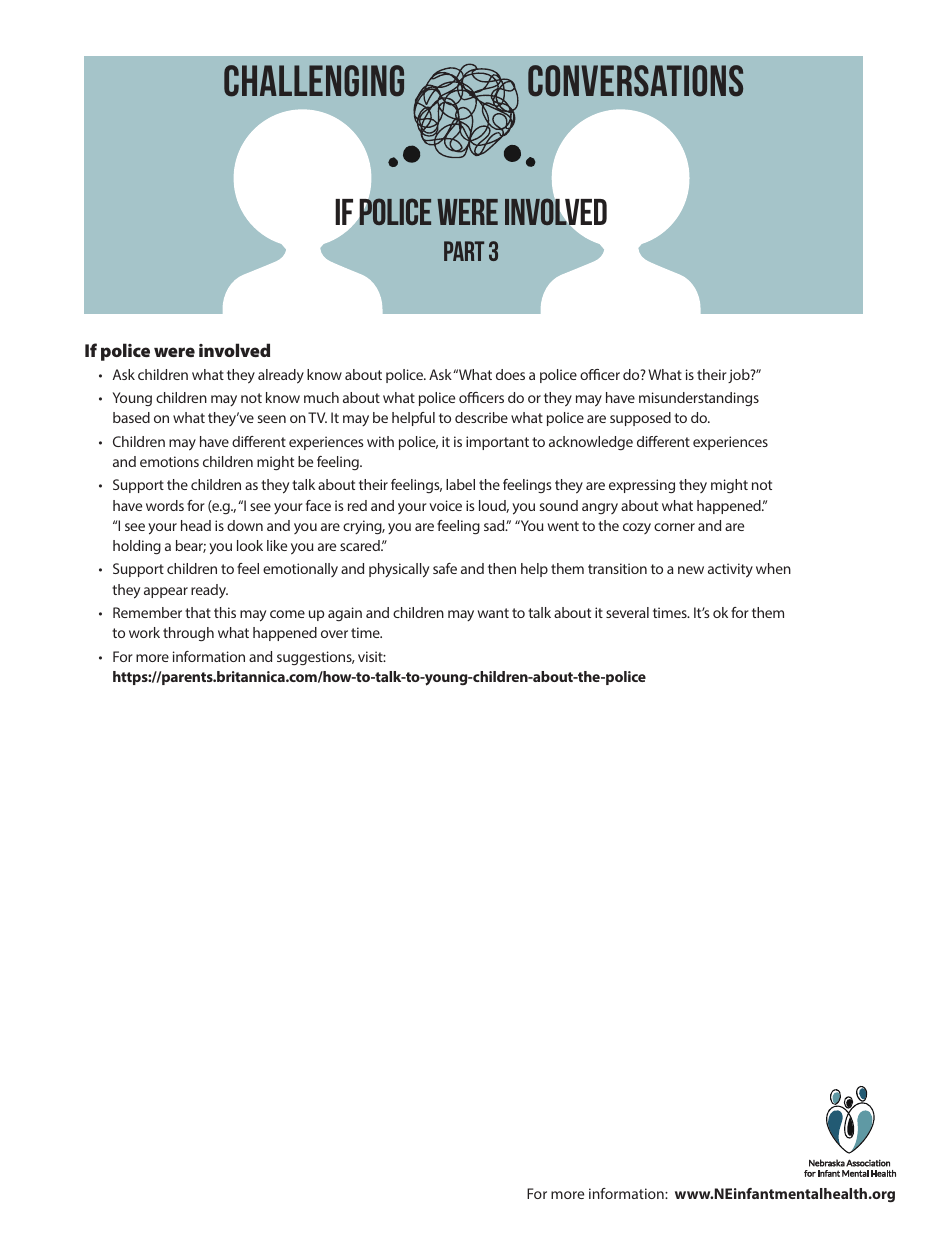  Describe the element at coordinates (169, 461) in the screenshot. I see `emotions` at that location.
